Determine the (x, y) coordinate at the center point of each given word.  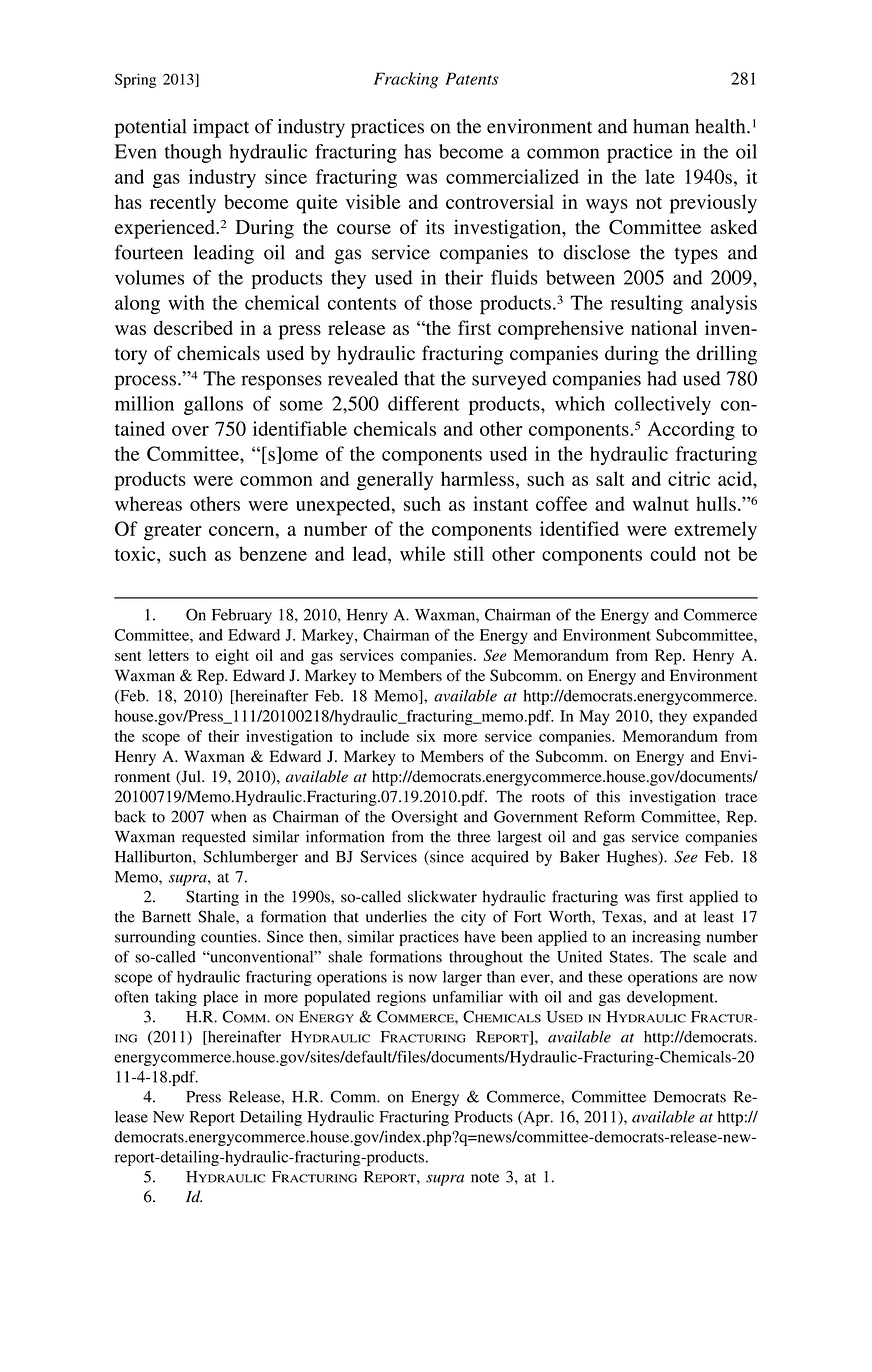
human (661, 126)
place (220, 998)
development (671, 998)
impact (221, 128)
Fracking (406, 80)
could (673, 553)
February (242, 616)
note (485, 1178)
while (422, 553)
